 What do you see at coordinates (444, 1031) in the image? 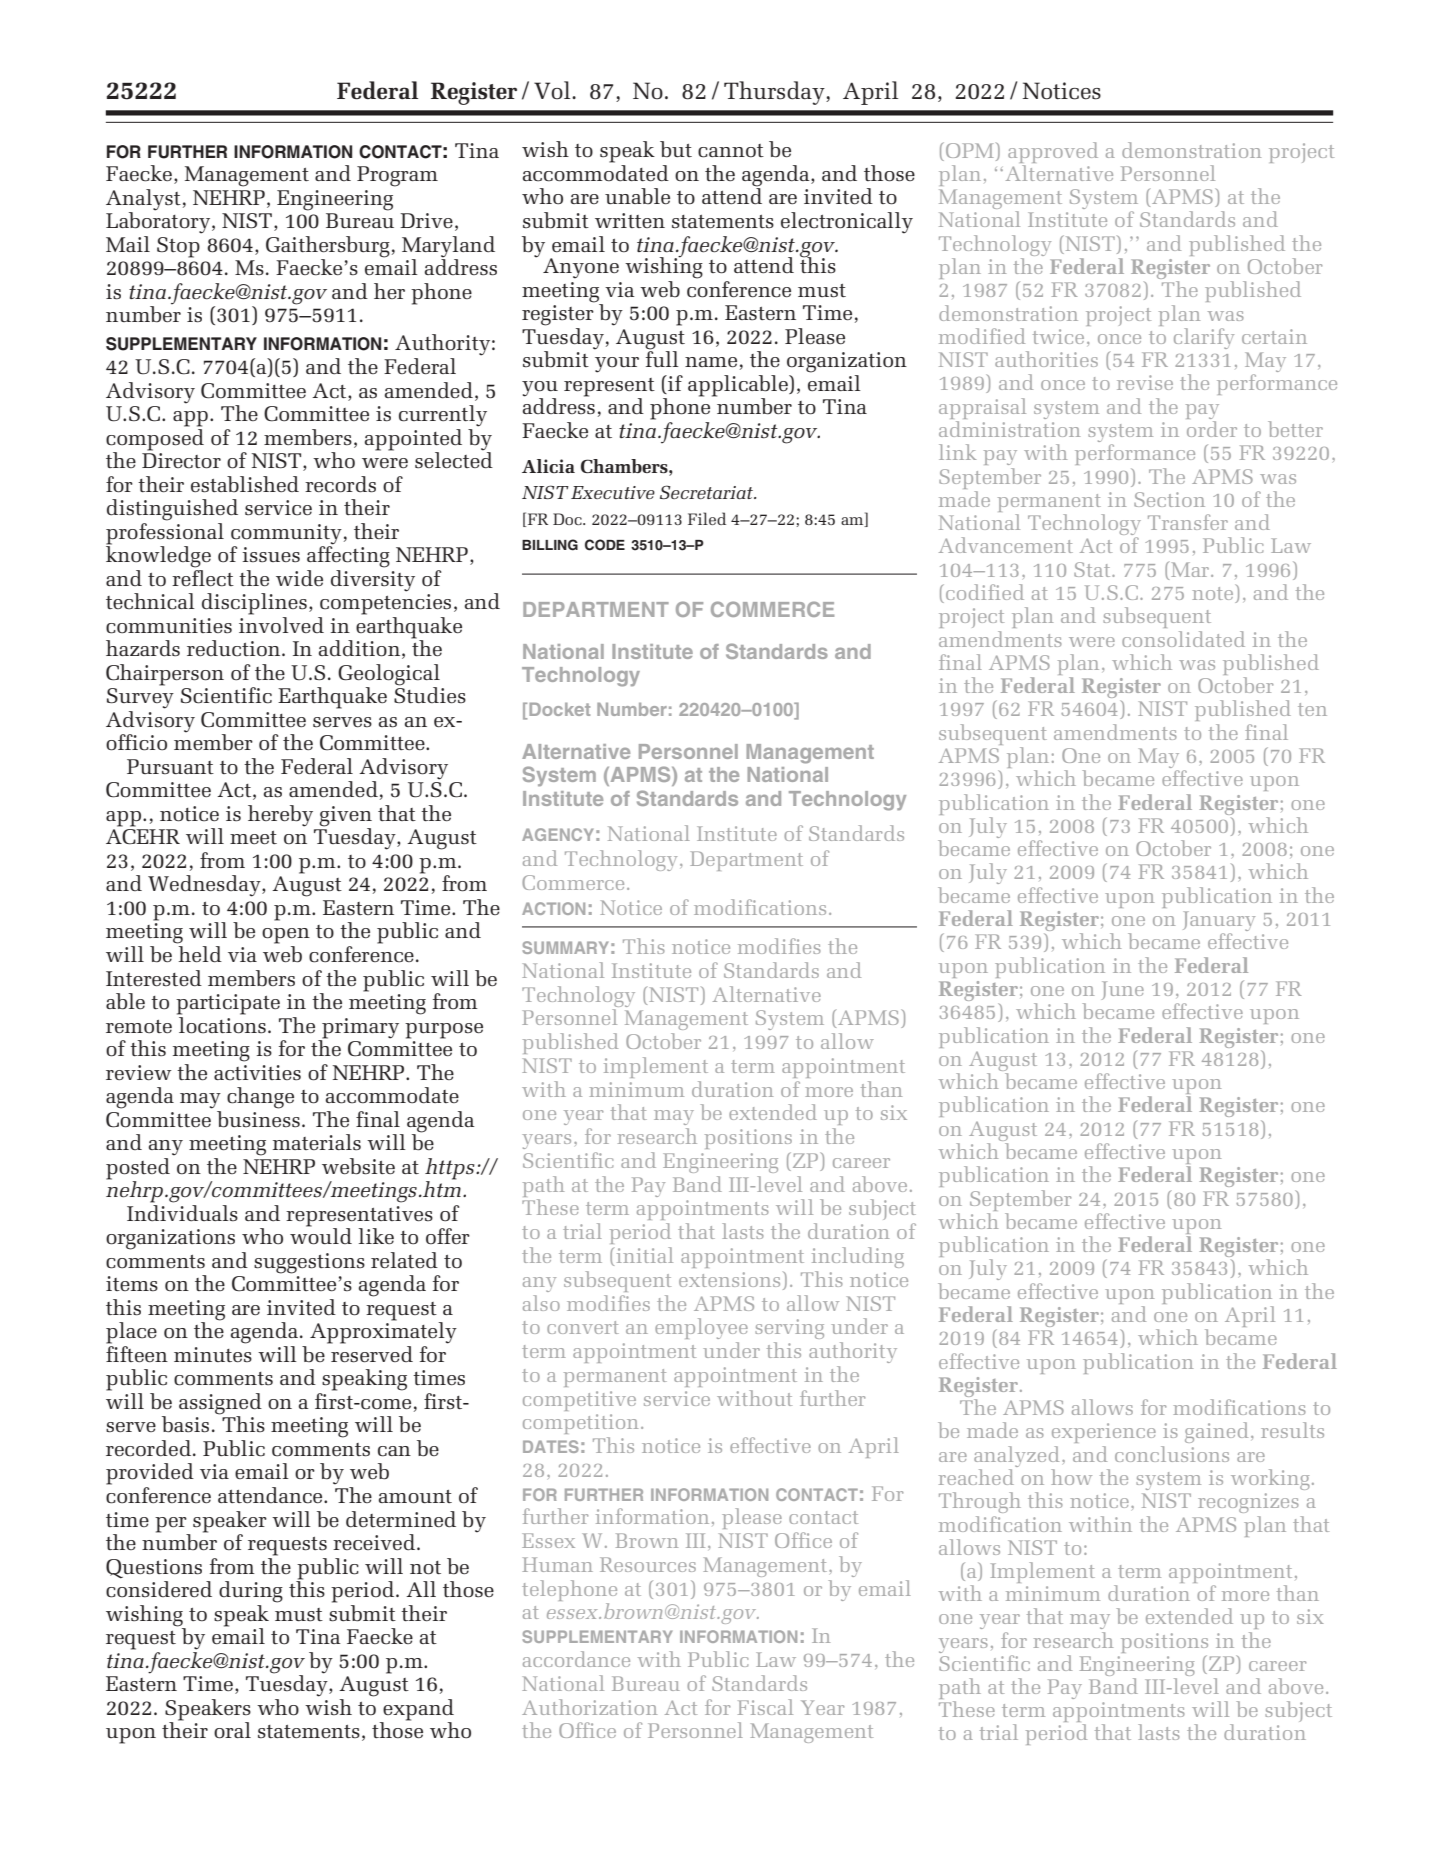
I see `purpose` at bounding box center [444, 1031].
